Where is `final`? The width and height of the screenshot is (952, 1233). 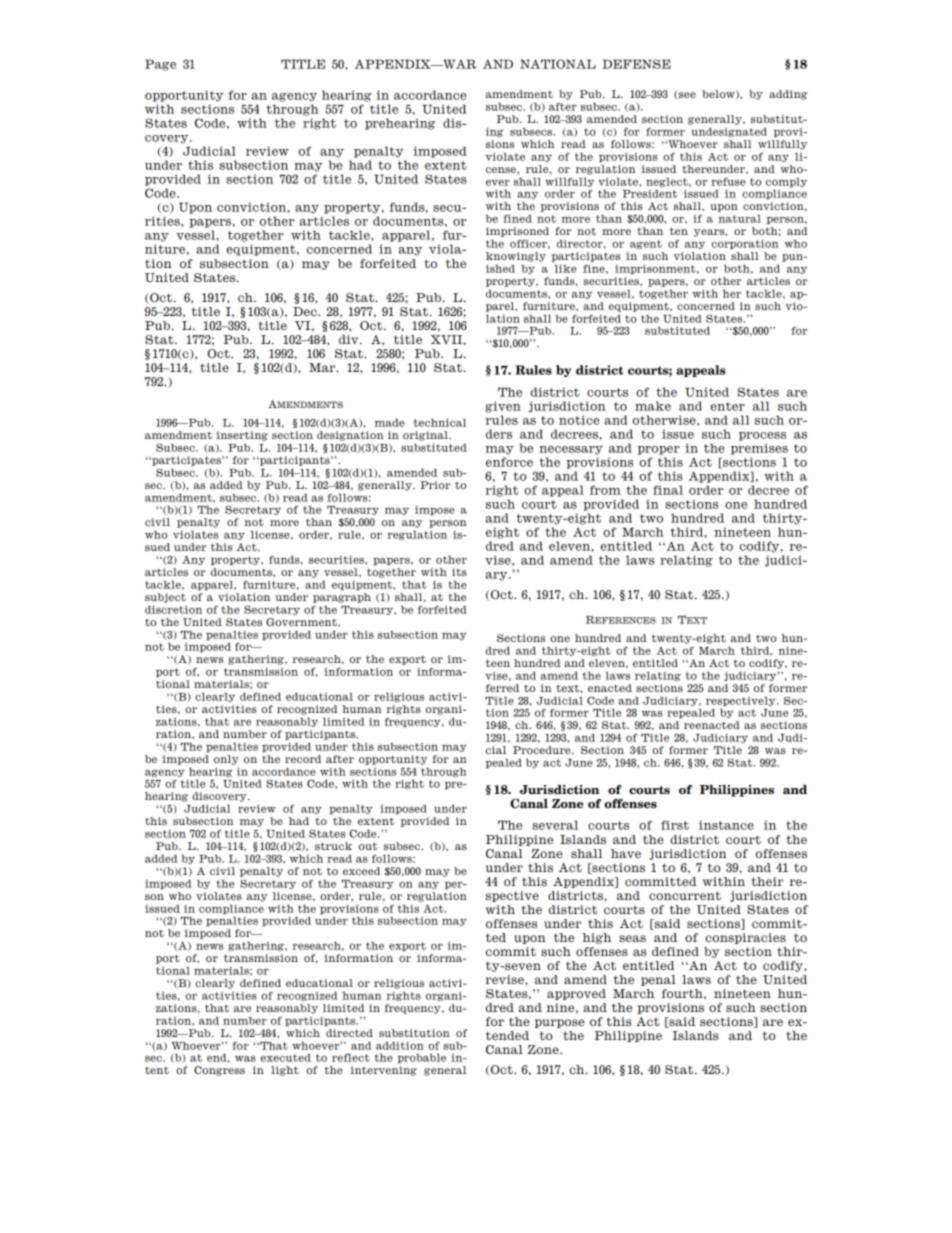 final is located at coordinates (668, 490).
